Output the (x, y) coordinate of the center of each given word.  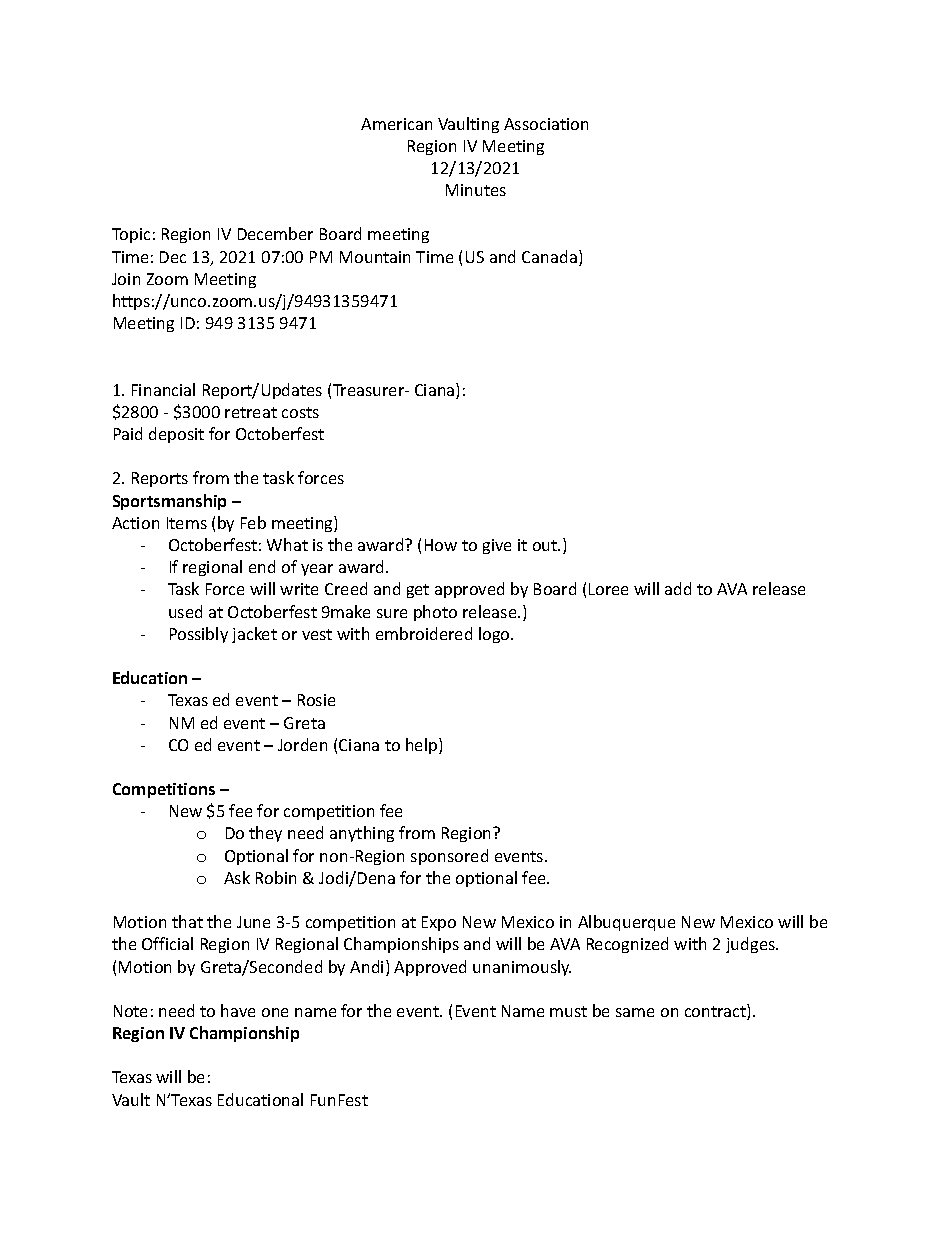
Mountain (375, 257)
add (678, 588)
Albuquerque (626, 923)
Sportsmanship (169, 502)
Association (546, 124)
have (238, 1010)
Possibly (199, 635)
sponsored (449, 857)
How (441, 545)
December (275, 233)
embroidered (424, 633)
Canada (549, 256)
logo (495, 635)
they (265, 834)
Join (126, 279)
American (396, 124)
